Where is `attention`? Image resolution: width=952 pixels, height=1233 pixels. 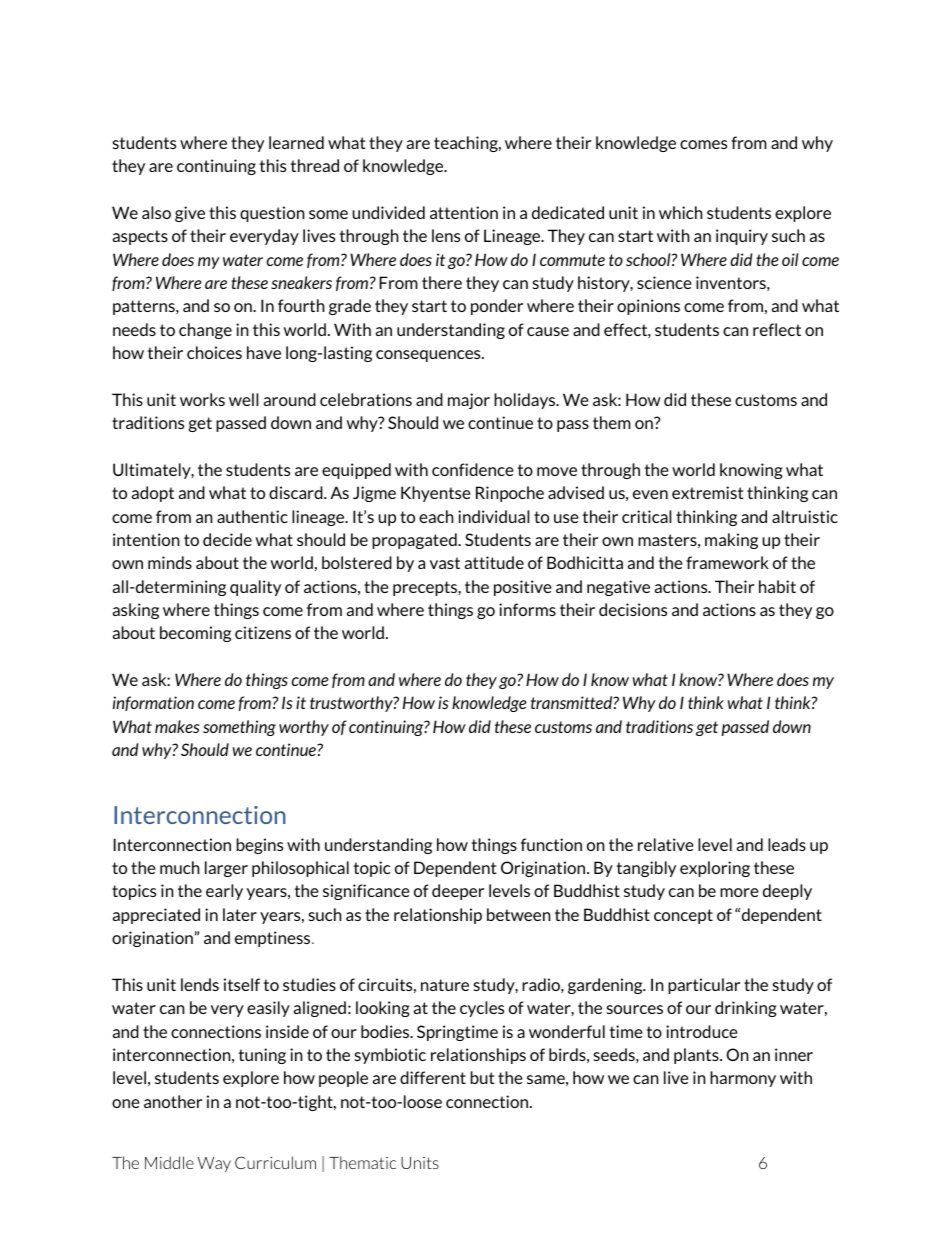
attention is located at coordinates (464, 212).
